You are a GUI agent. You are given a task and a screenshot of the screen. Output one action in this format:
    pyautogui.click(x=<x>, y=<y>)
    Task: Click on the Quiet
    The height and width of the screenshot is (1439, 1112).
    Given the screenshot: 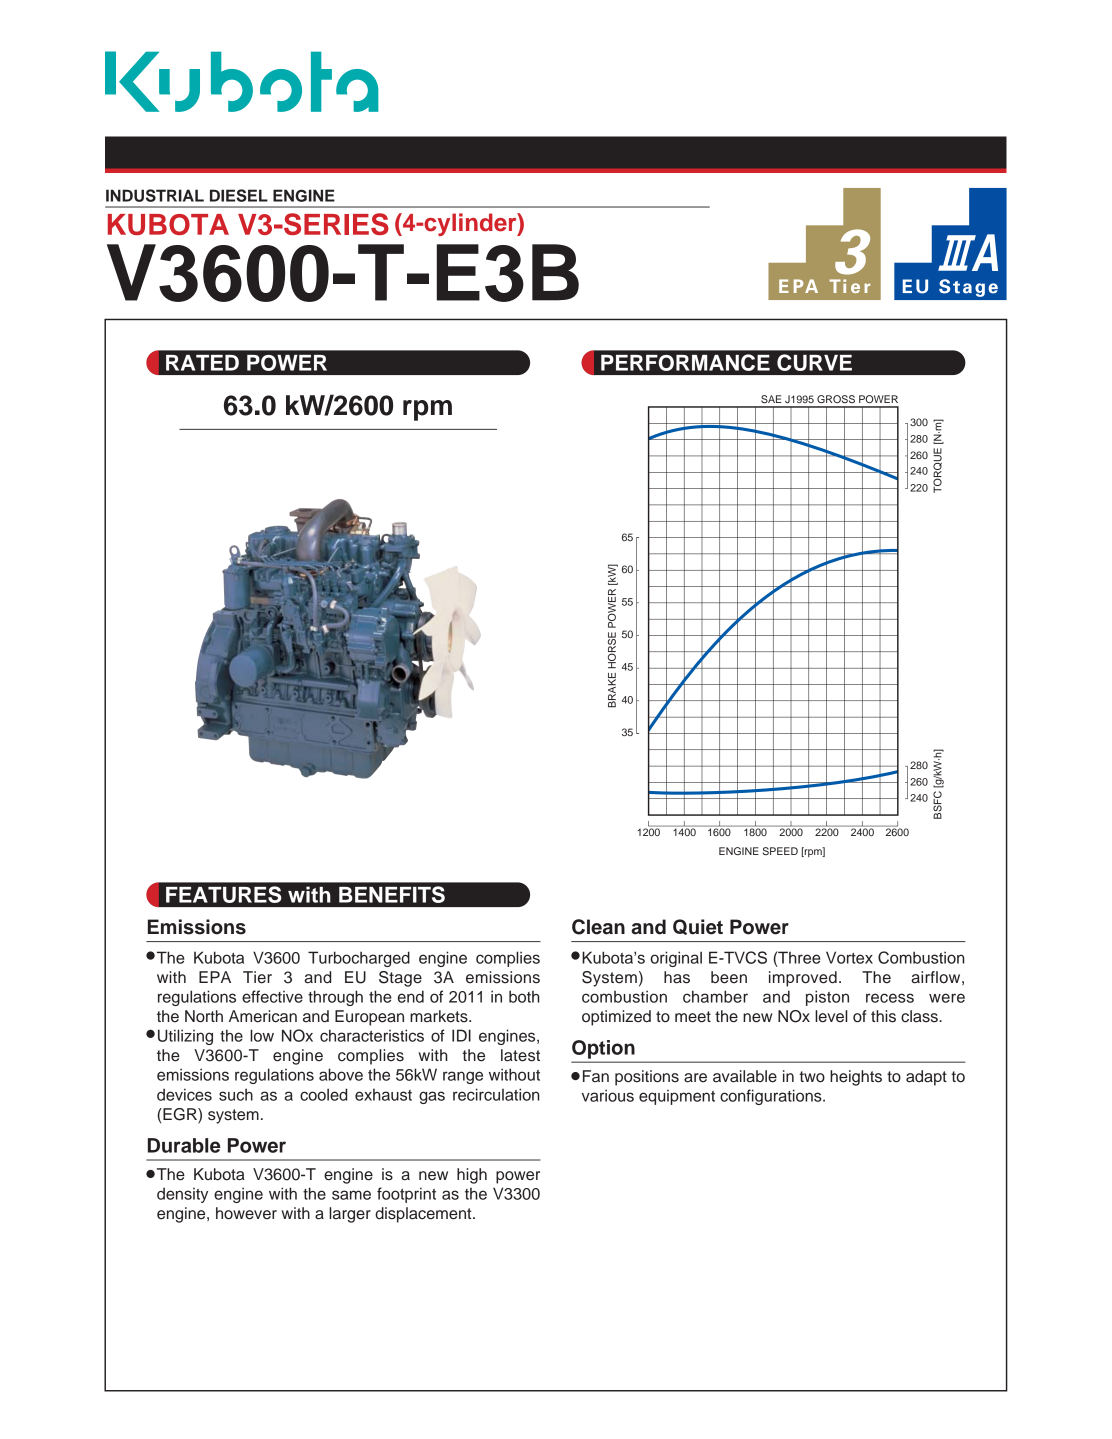 What is the action you would take?
    pyautogui.click(x=698, y=927)
